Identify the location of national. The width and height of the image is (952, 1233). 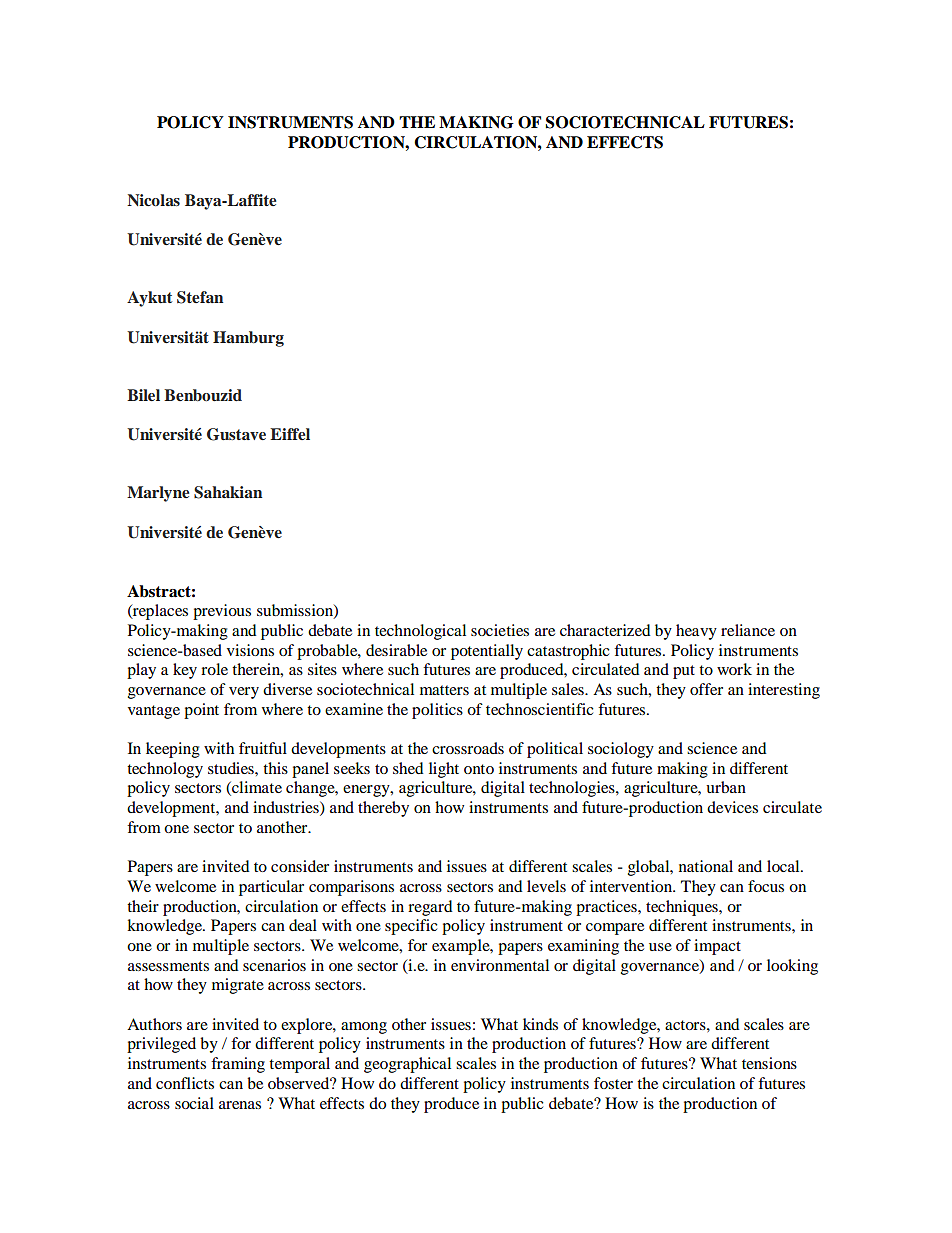
(706, 866).
